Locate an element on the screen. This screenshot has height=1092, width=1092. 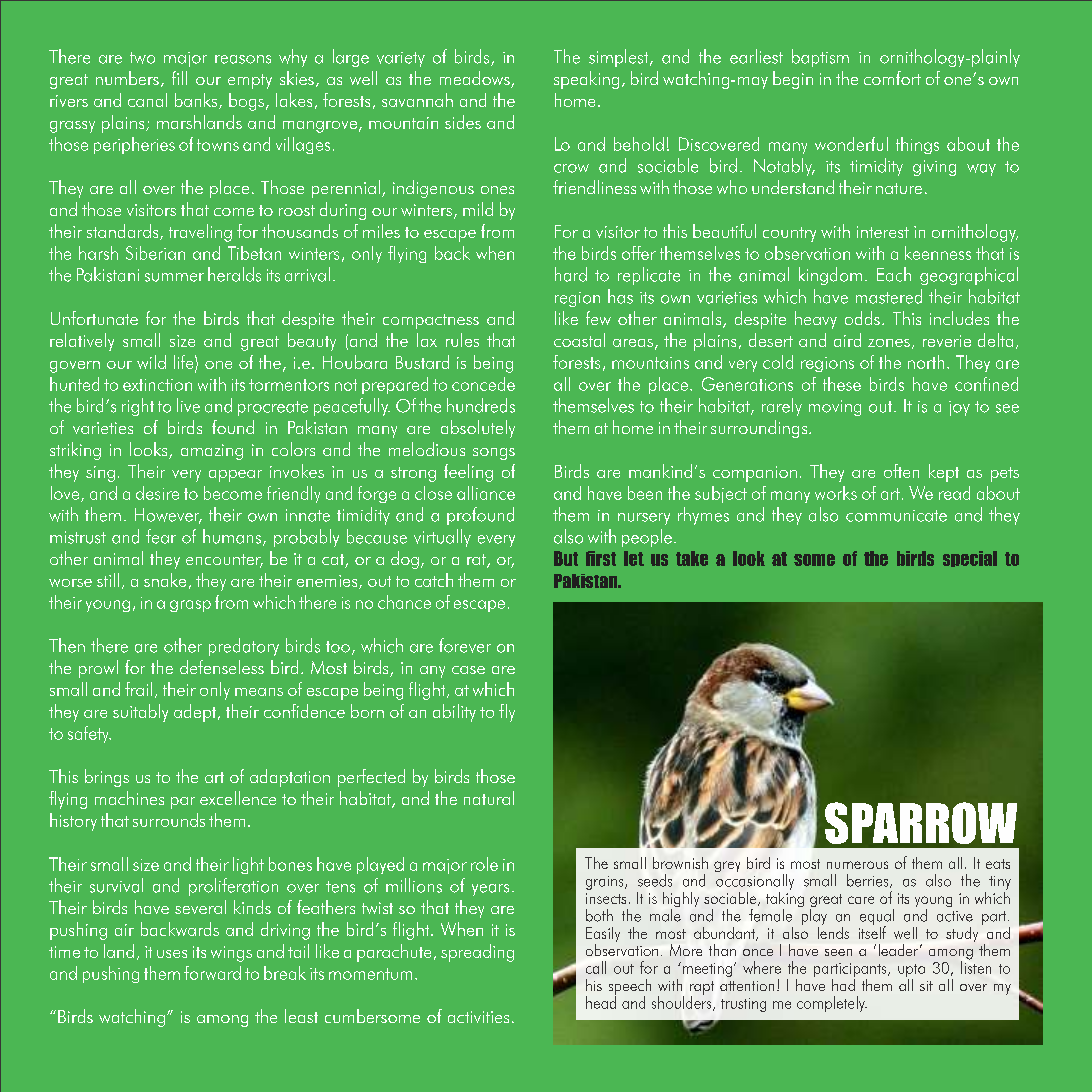
Easily is located at coordinates (603, 936).
